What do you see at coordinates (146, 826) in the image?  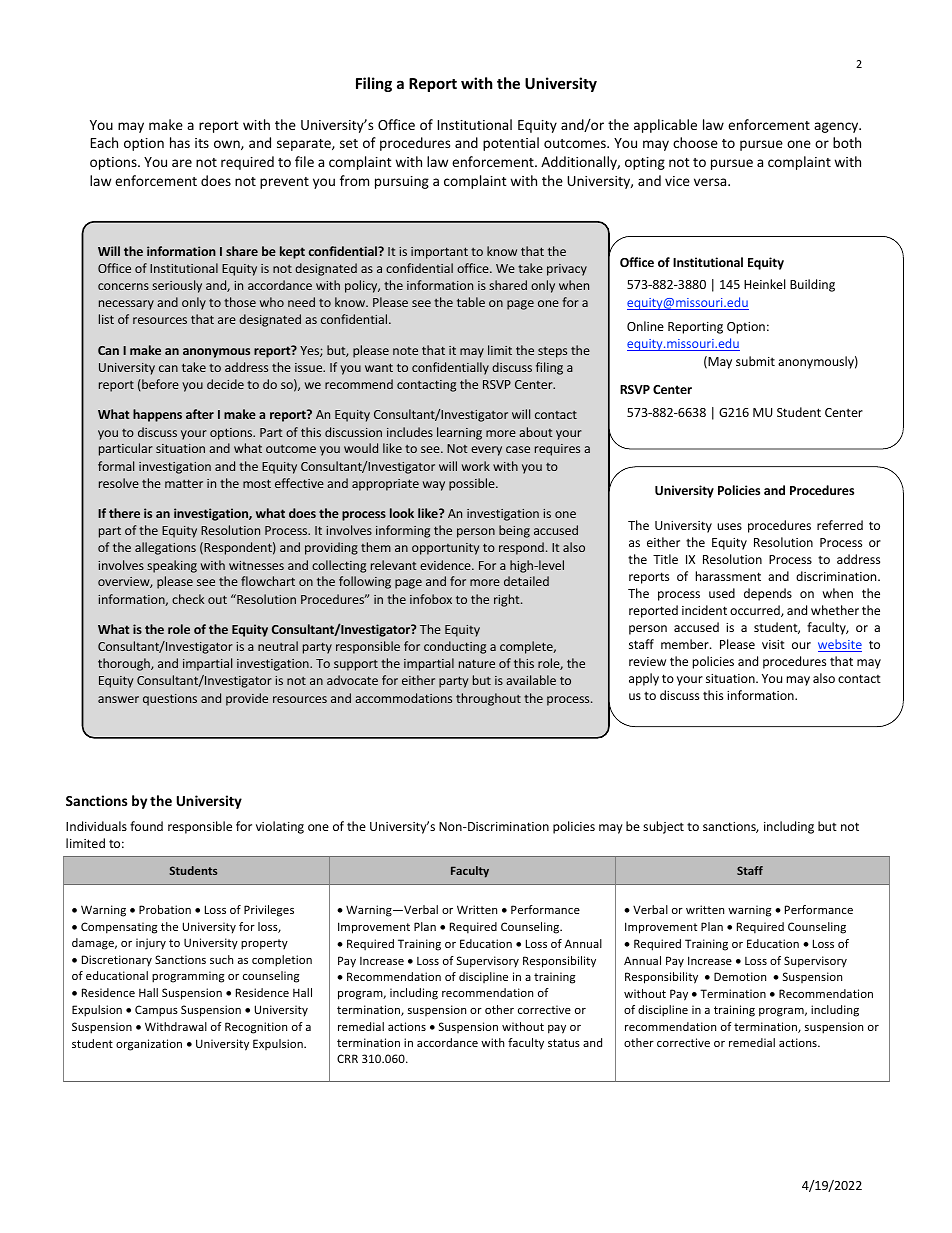 I see `found` at bounding box center [146, 826].
